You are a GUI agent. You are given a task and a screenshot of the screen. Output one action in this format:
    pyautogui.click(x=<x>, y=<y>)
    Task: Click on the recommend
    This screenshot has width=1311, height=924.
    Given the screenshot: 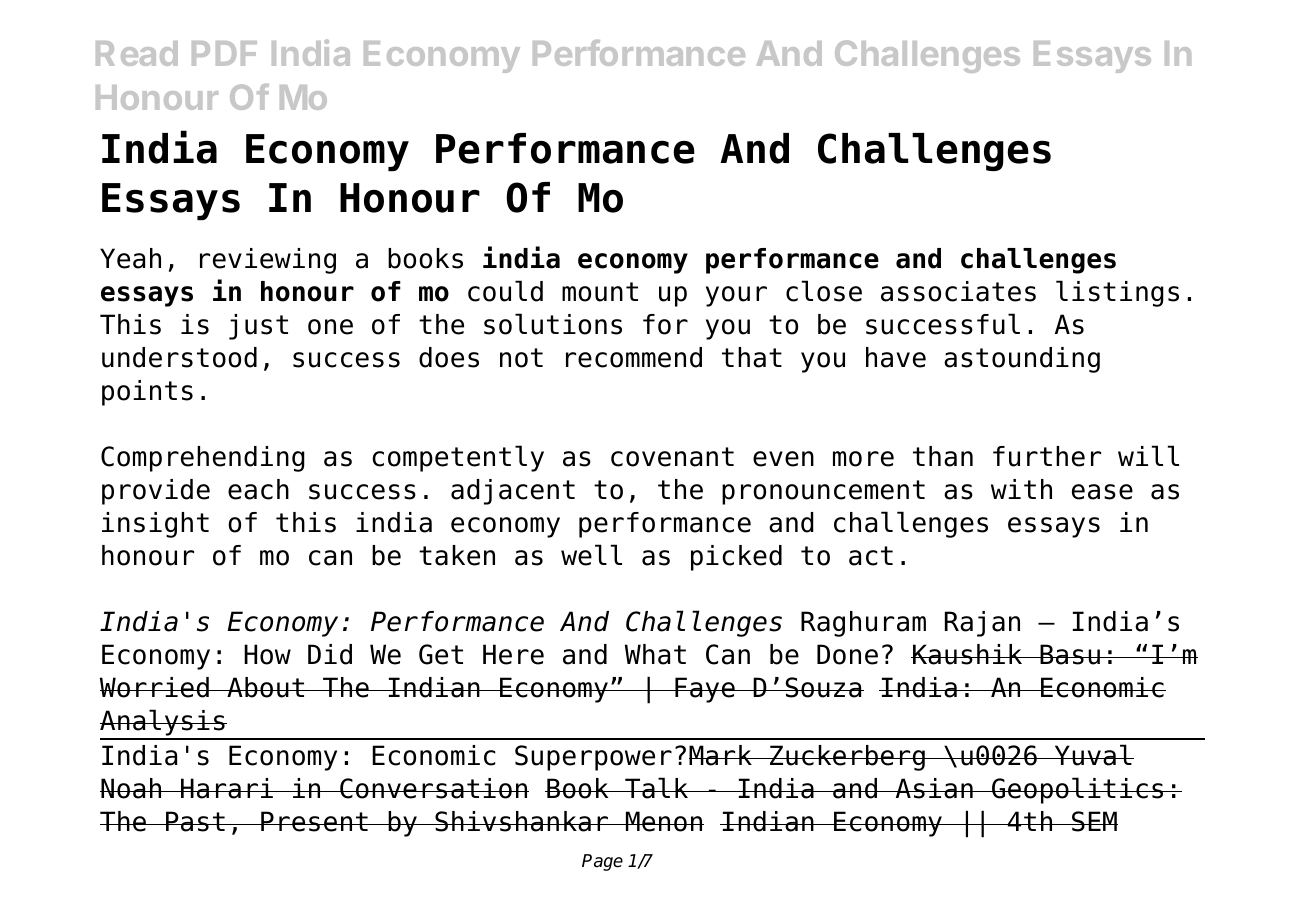 What is the action you would take?
    pyautogui.click(x=634, y=357)
